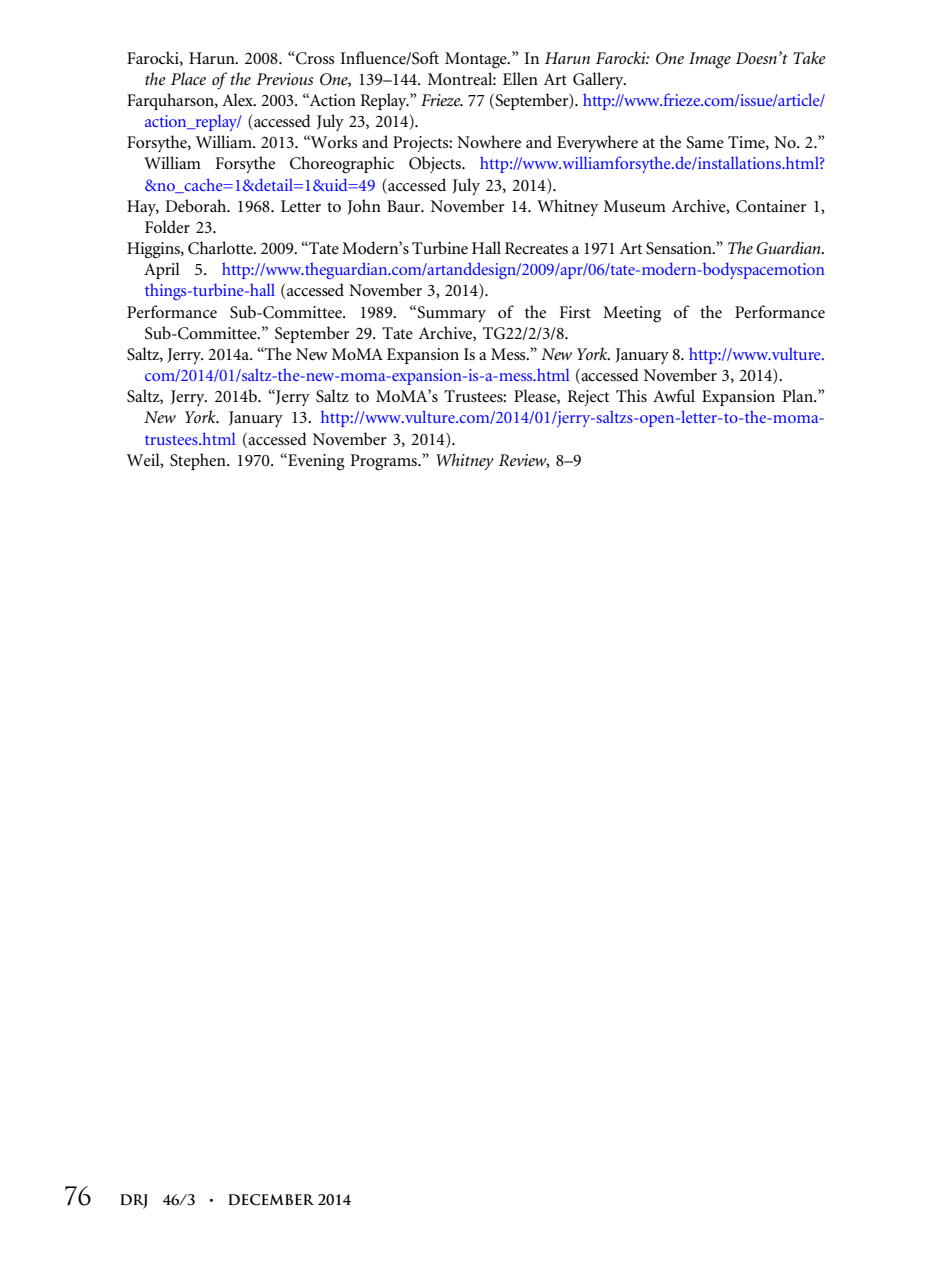  I want to click on Reject, so click(588, 398).
